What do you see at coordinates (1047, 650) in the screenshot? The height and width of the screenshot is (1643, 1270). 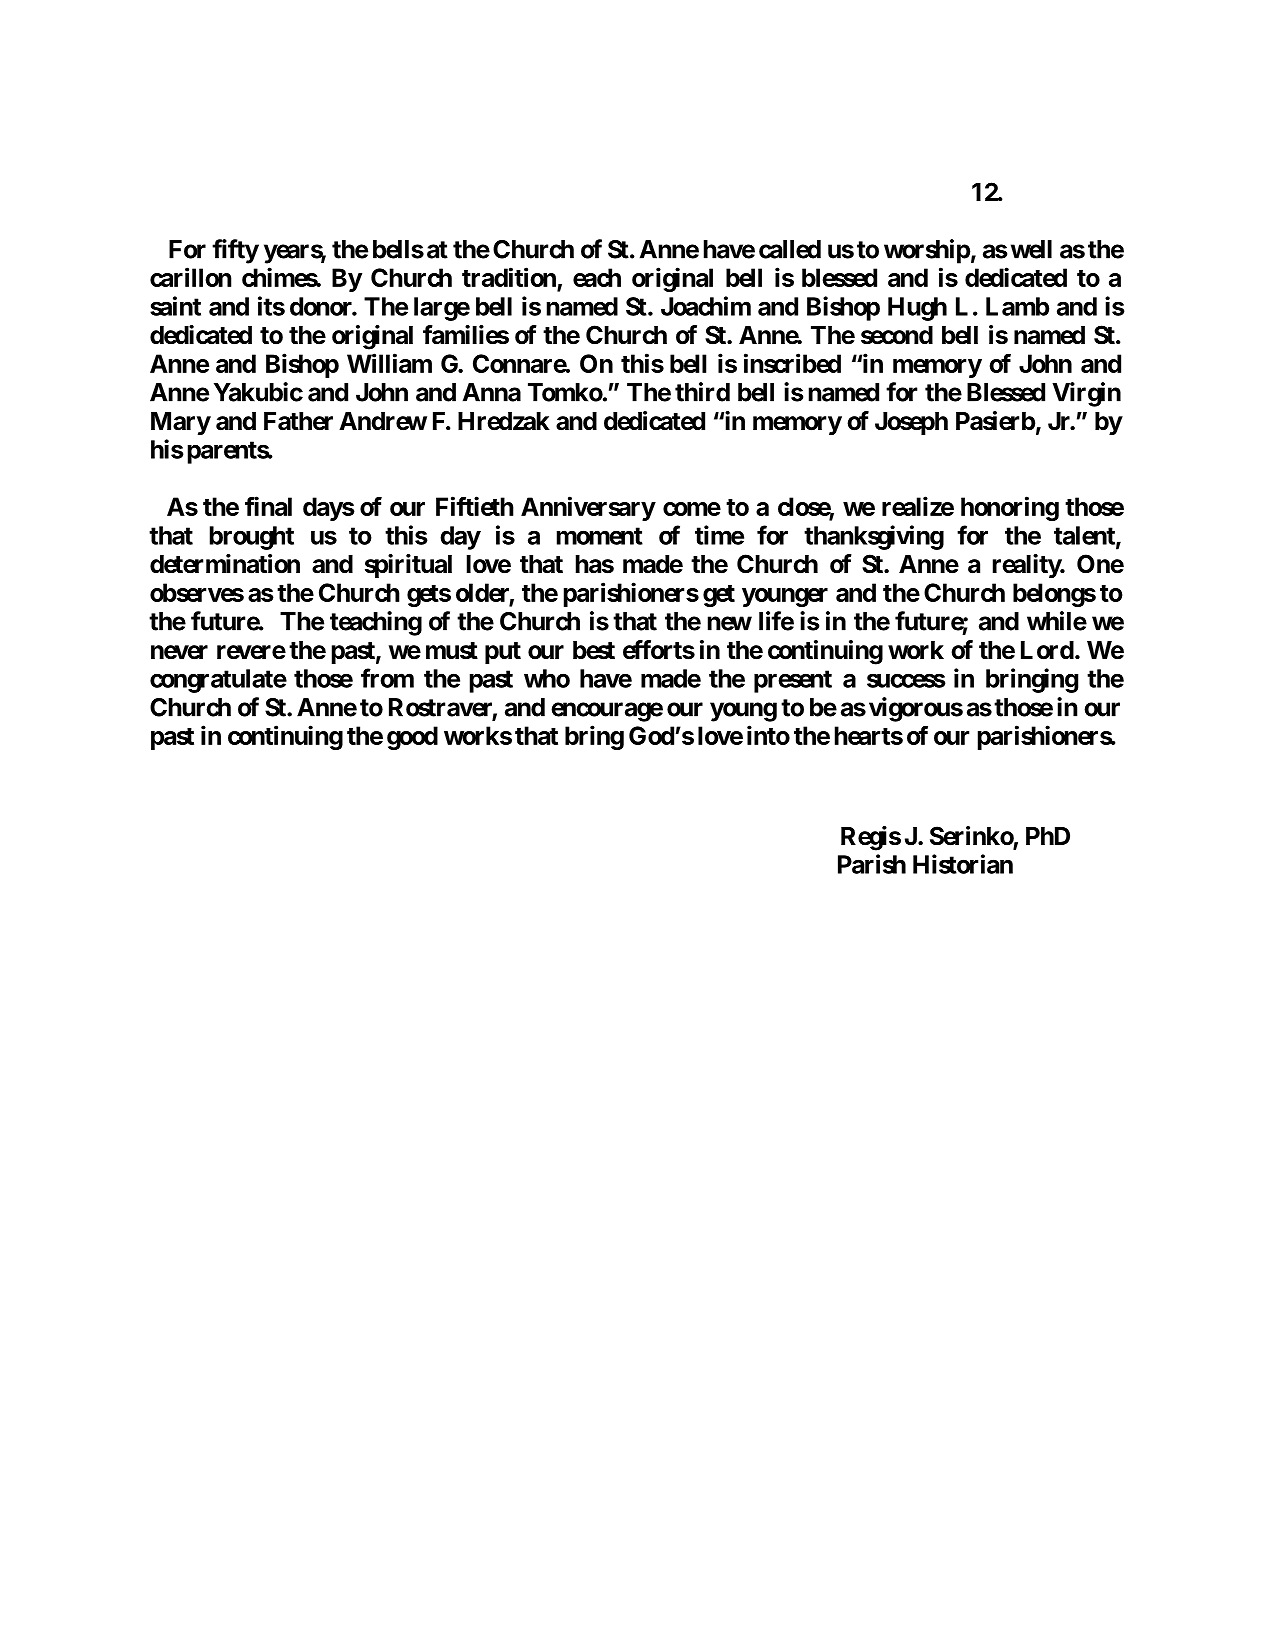 I see `Lord` at bounding box center [1047, 650].
